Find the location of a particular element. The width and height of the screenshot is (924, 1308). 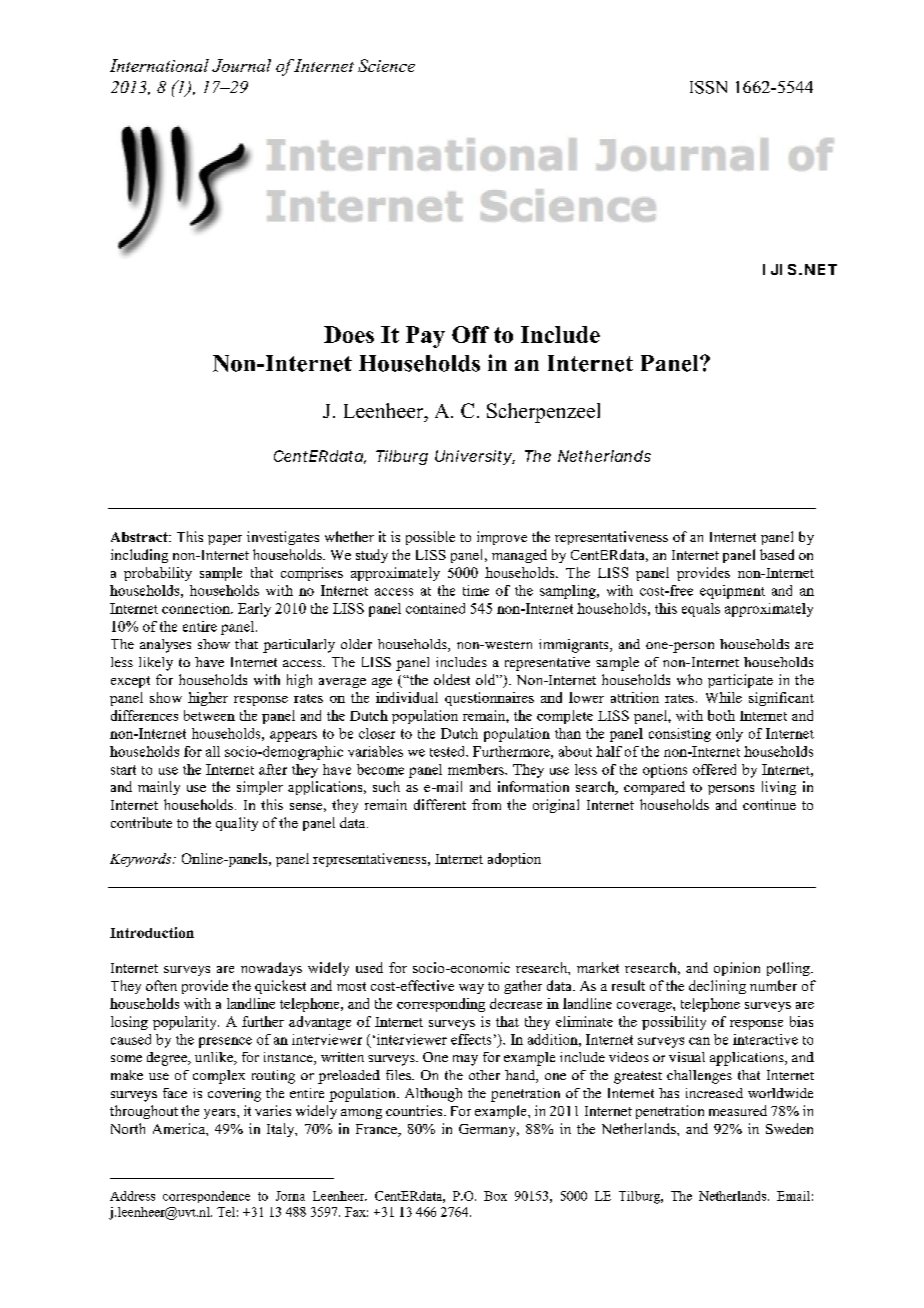

Introduction is located at coordinates (152, 932).
